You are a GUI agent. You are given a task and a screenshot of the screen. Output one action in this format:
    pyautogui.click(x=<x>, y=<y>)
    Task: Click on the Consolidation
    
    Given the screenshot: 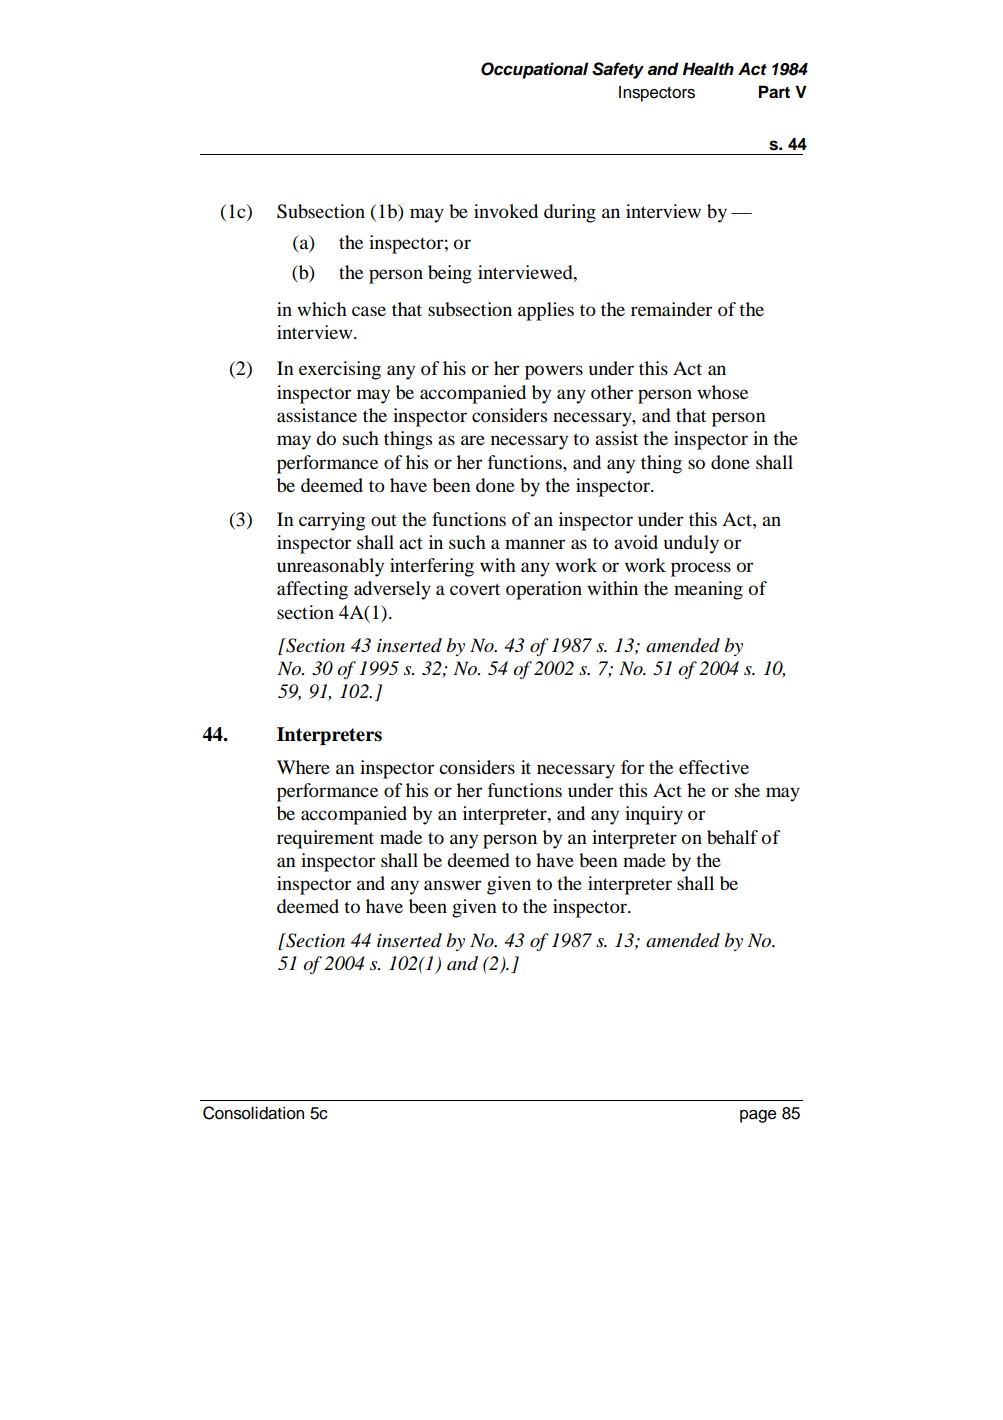 What is the action you would take?
    pyautogui.click(x=253, y=1113)
